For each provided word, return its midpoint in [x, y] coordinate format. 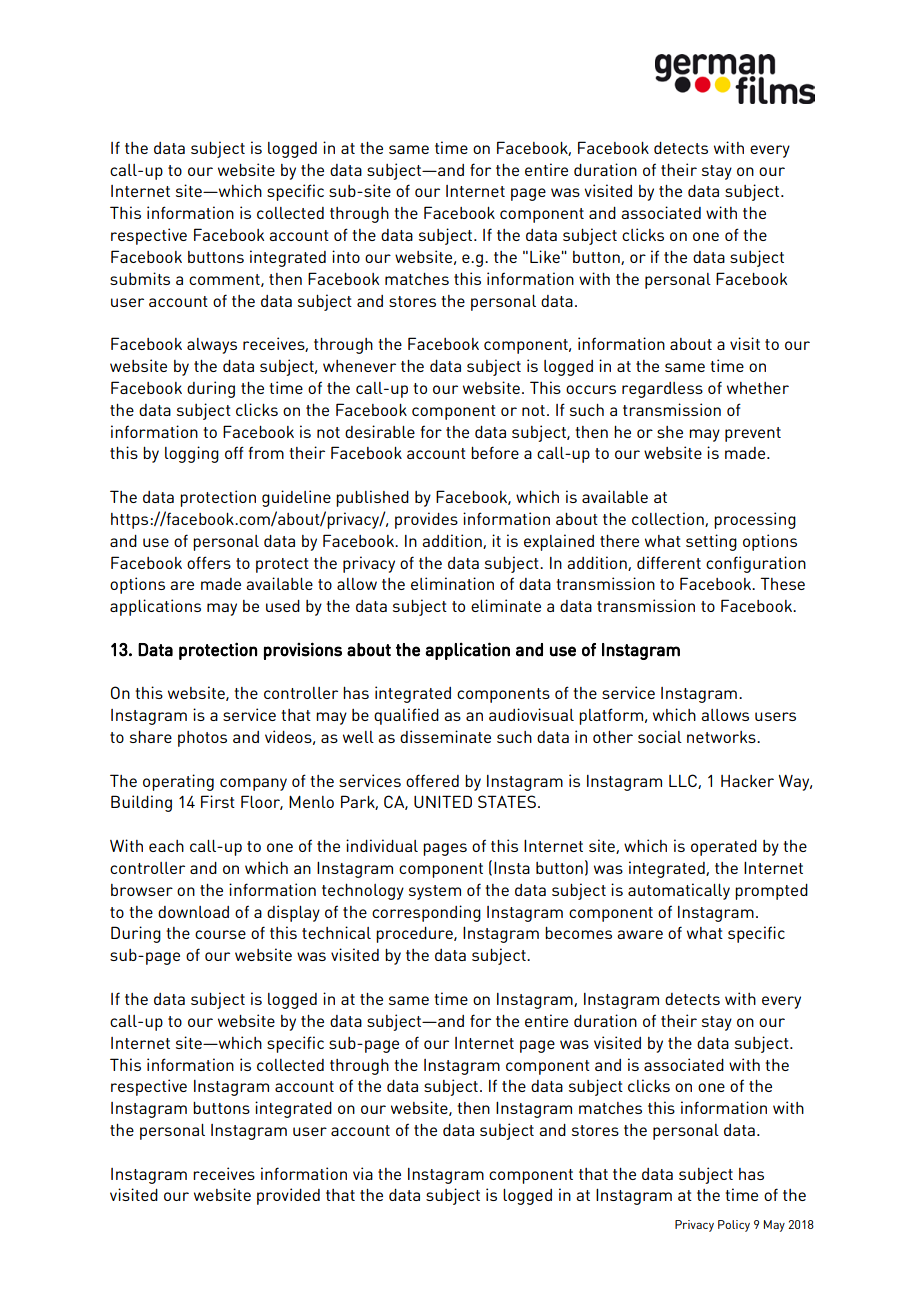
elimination [452, 583]
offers [209, 562]
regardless [662, 390]
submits [140, 278]
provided [288, 1196]
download [193, 912]
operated [724, 848]
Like [545, 256]
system [435, 892]
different [669, 562]
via [363, 1173]
